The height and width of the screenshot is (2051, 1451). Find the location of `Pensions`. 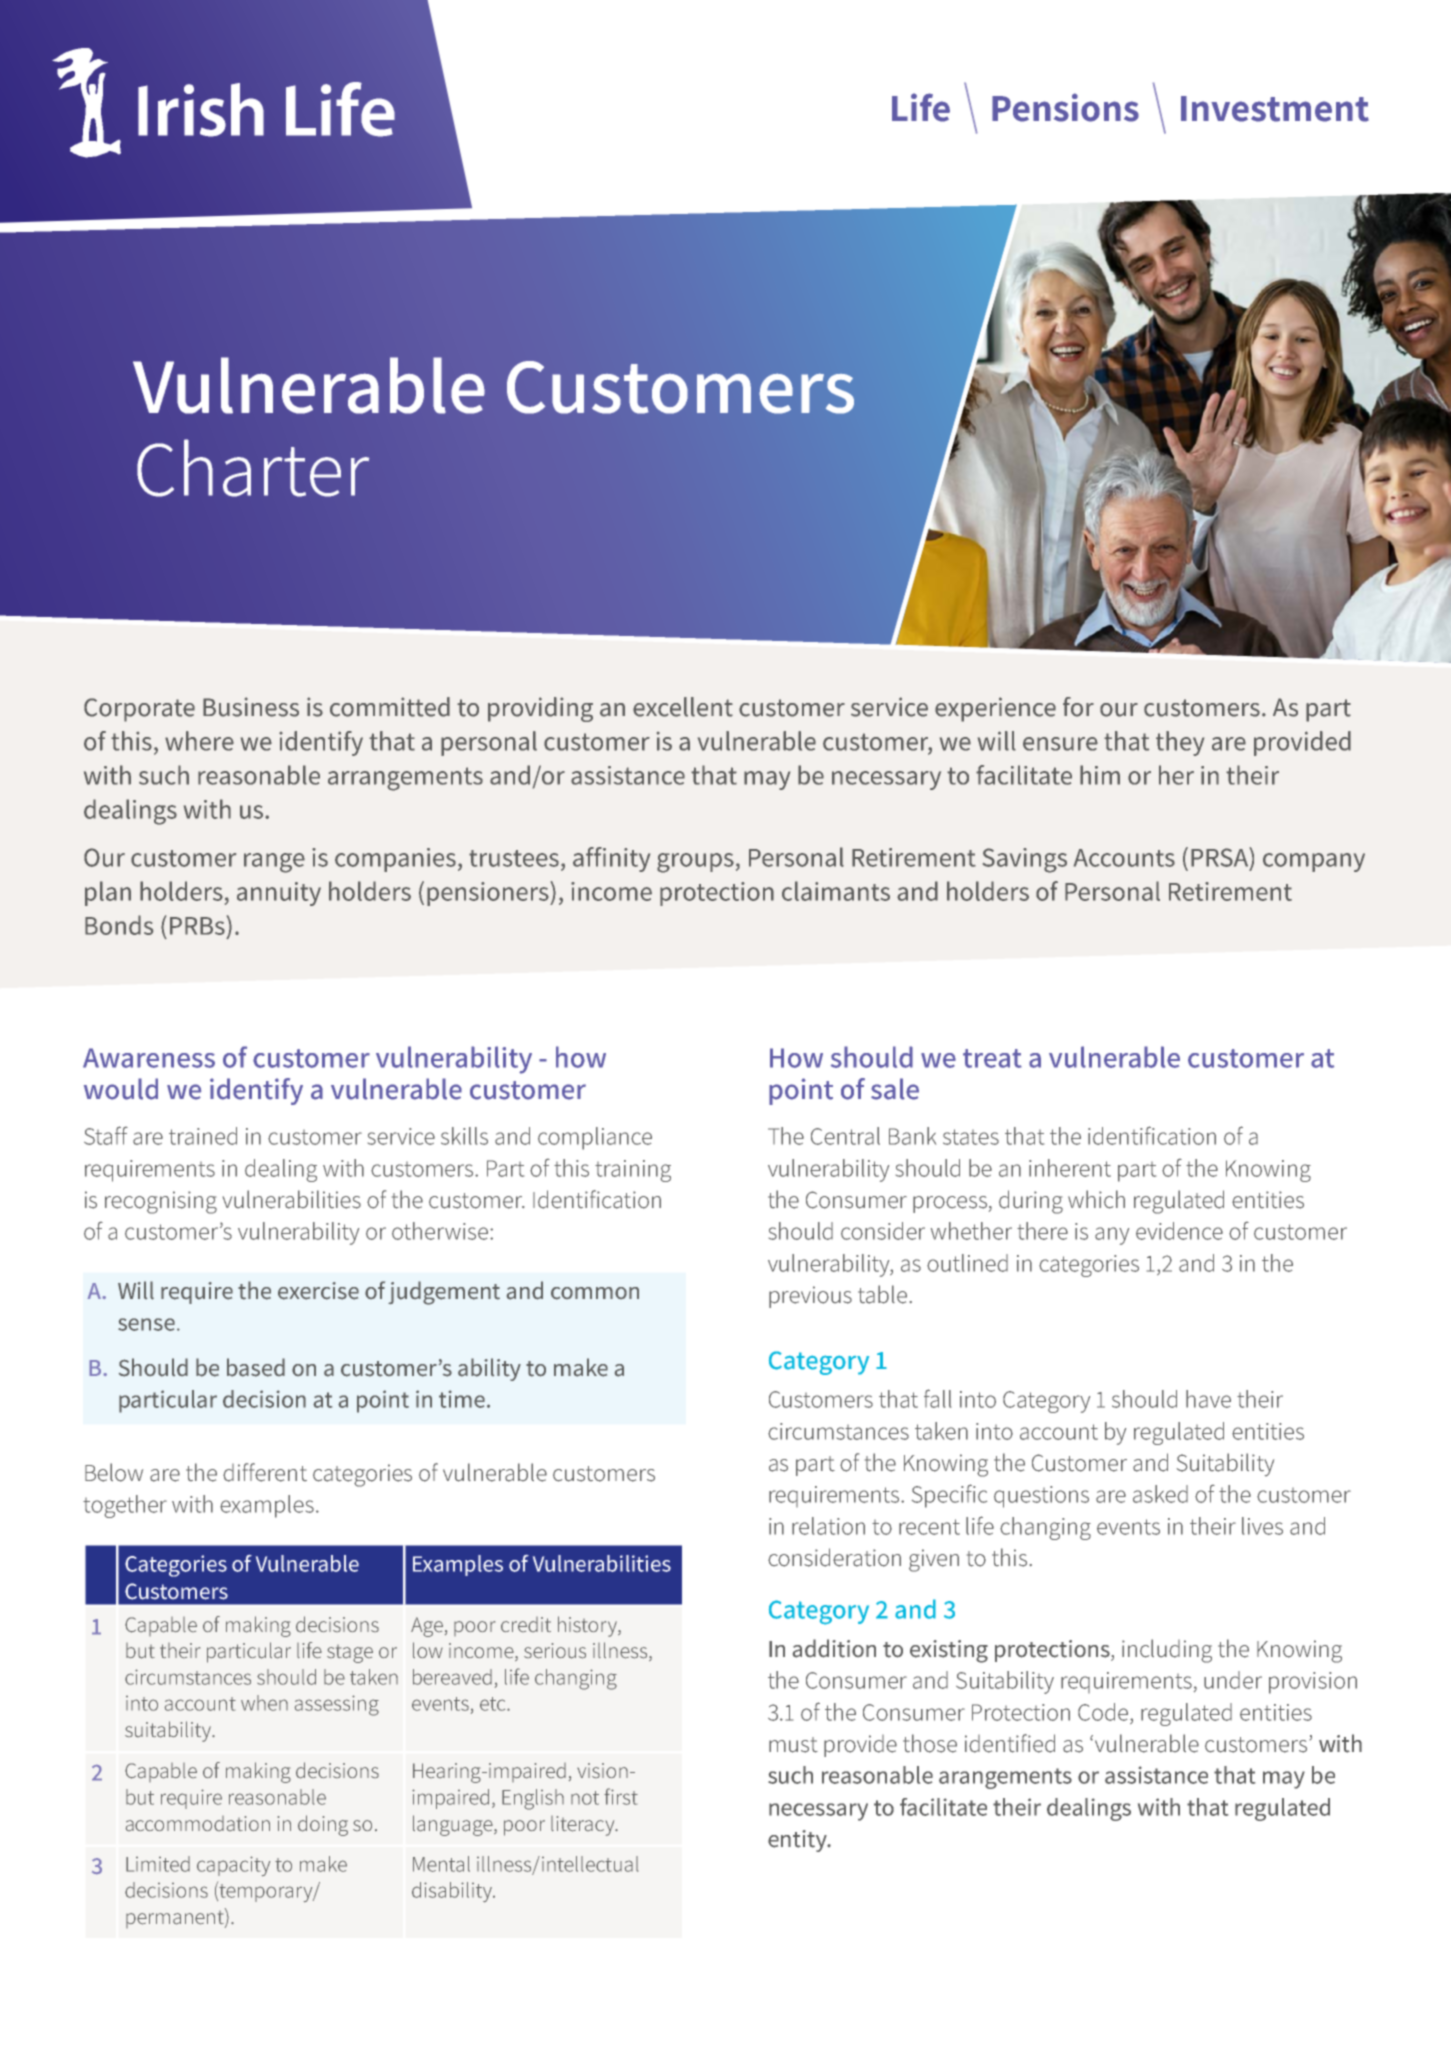

Pensions is located at coordinates (1065, 107).
